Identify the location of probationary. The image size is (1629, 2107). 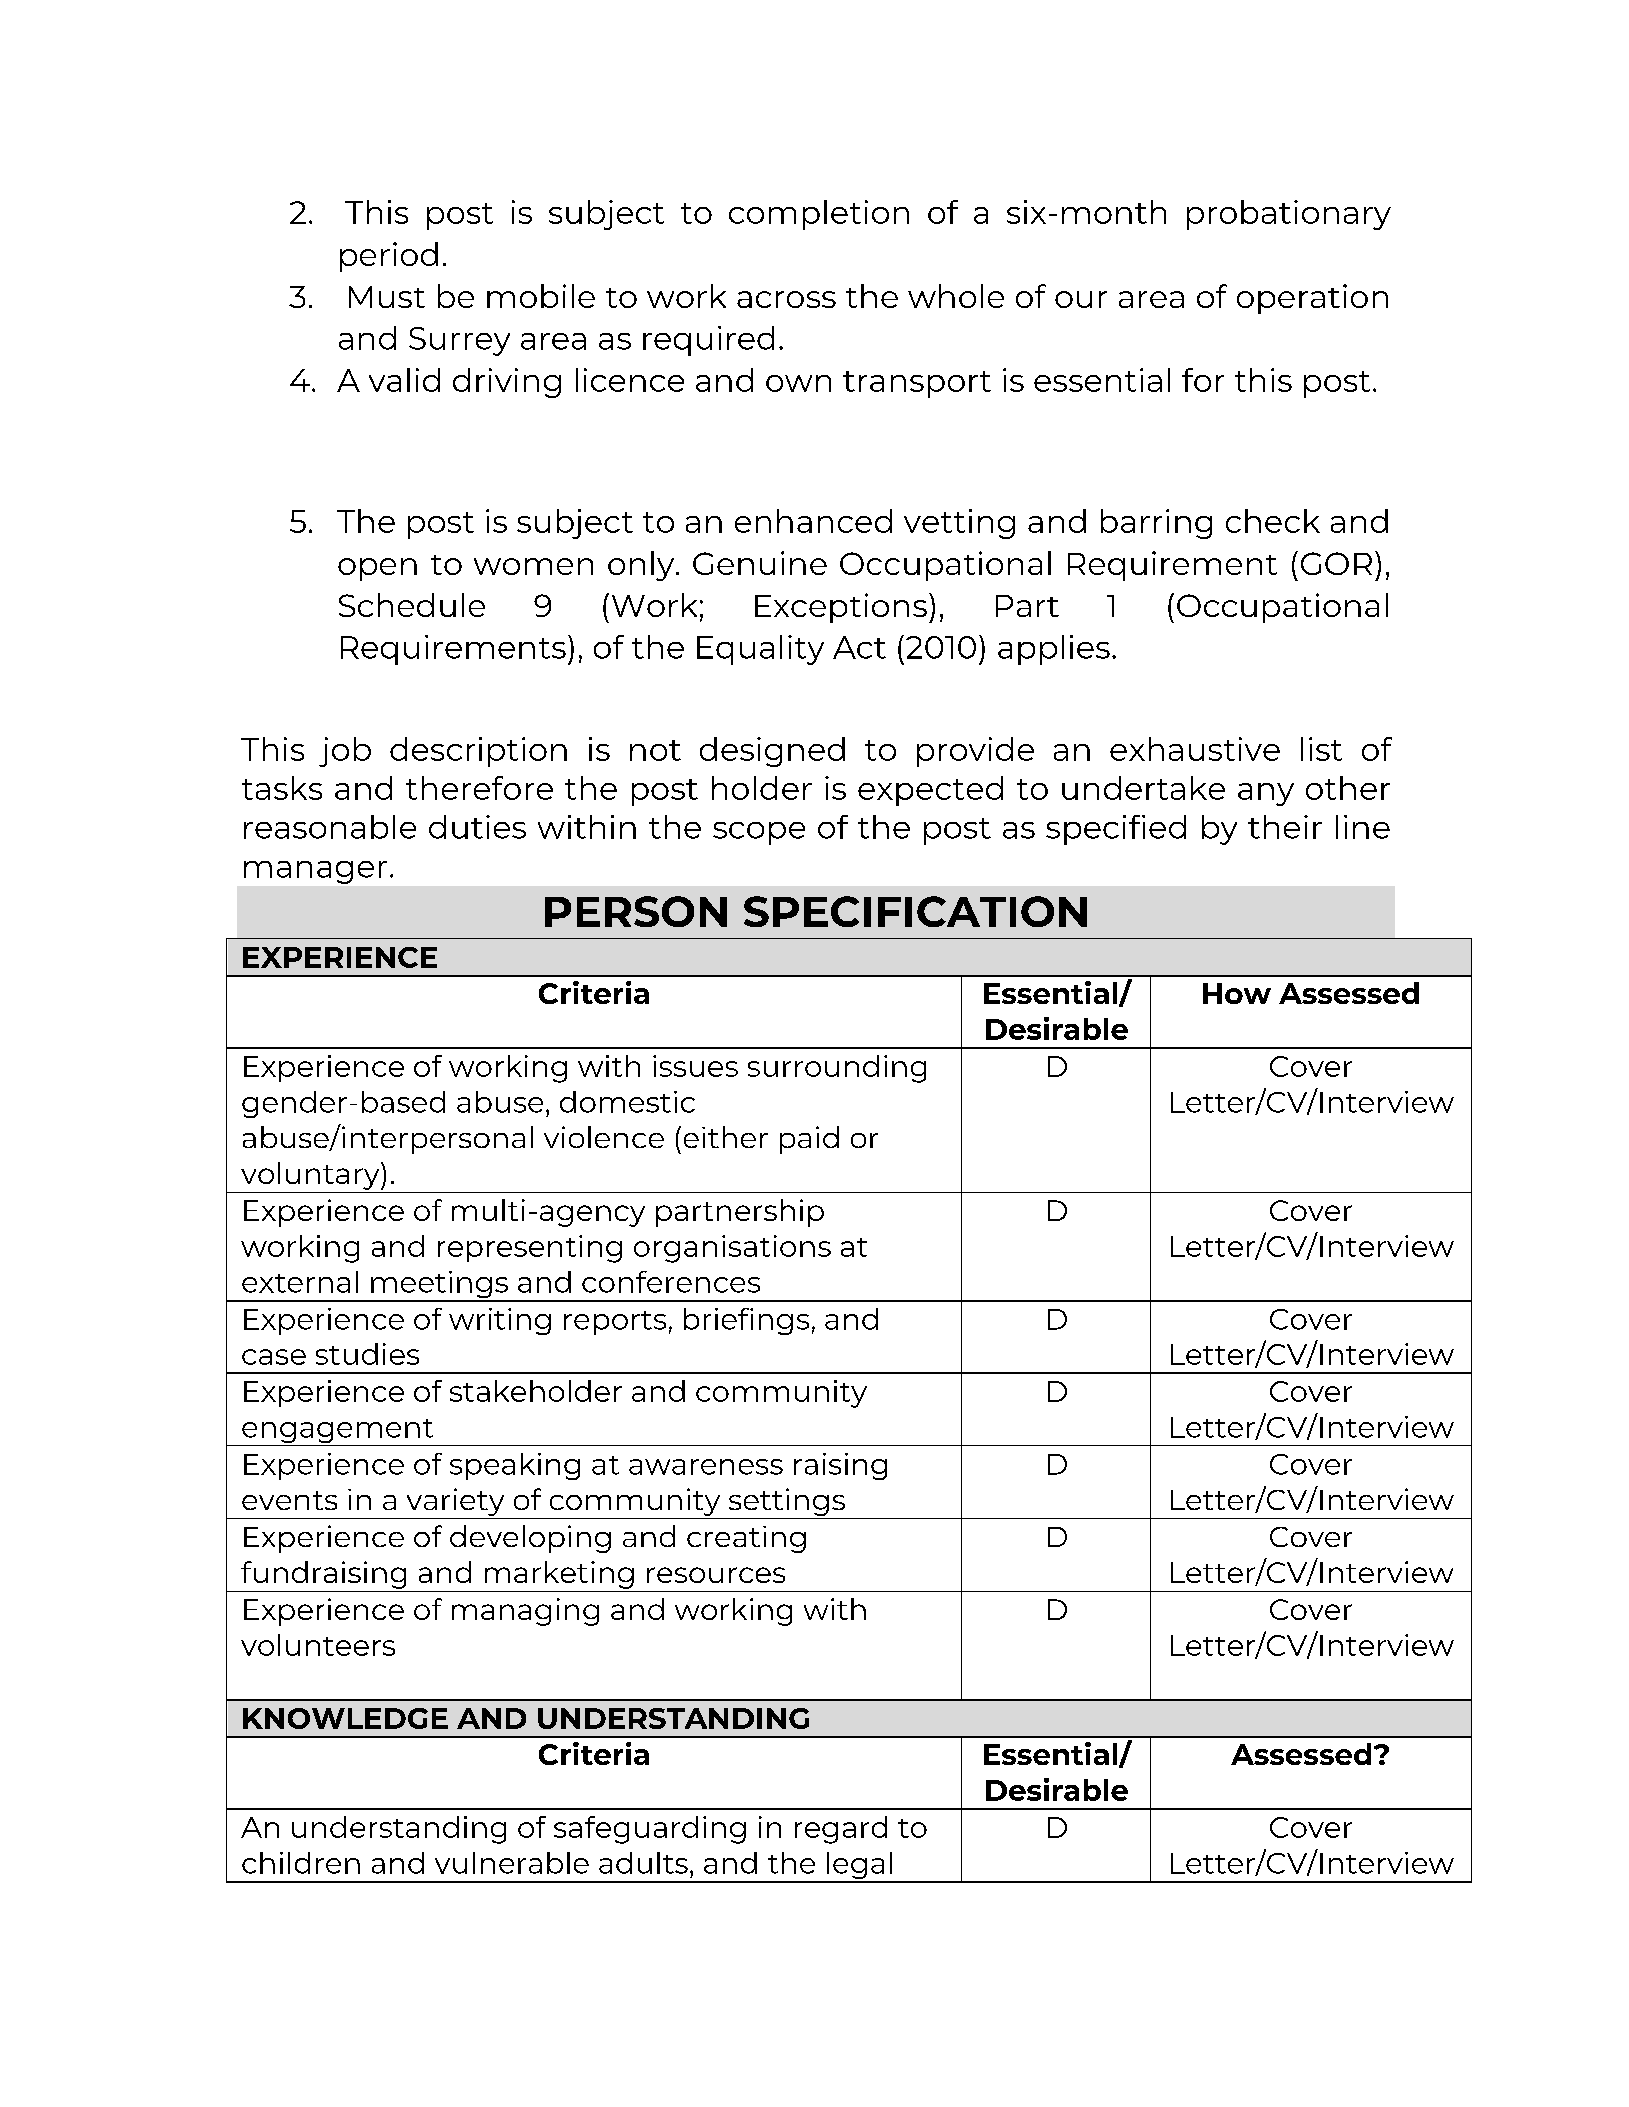
(1289, 215).
